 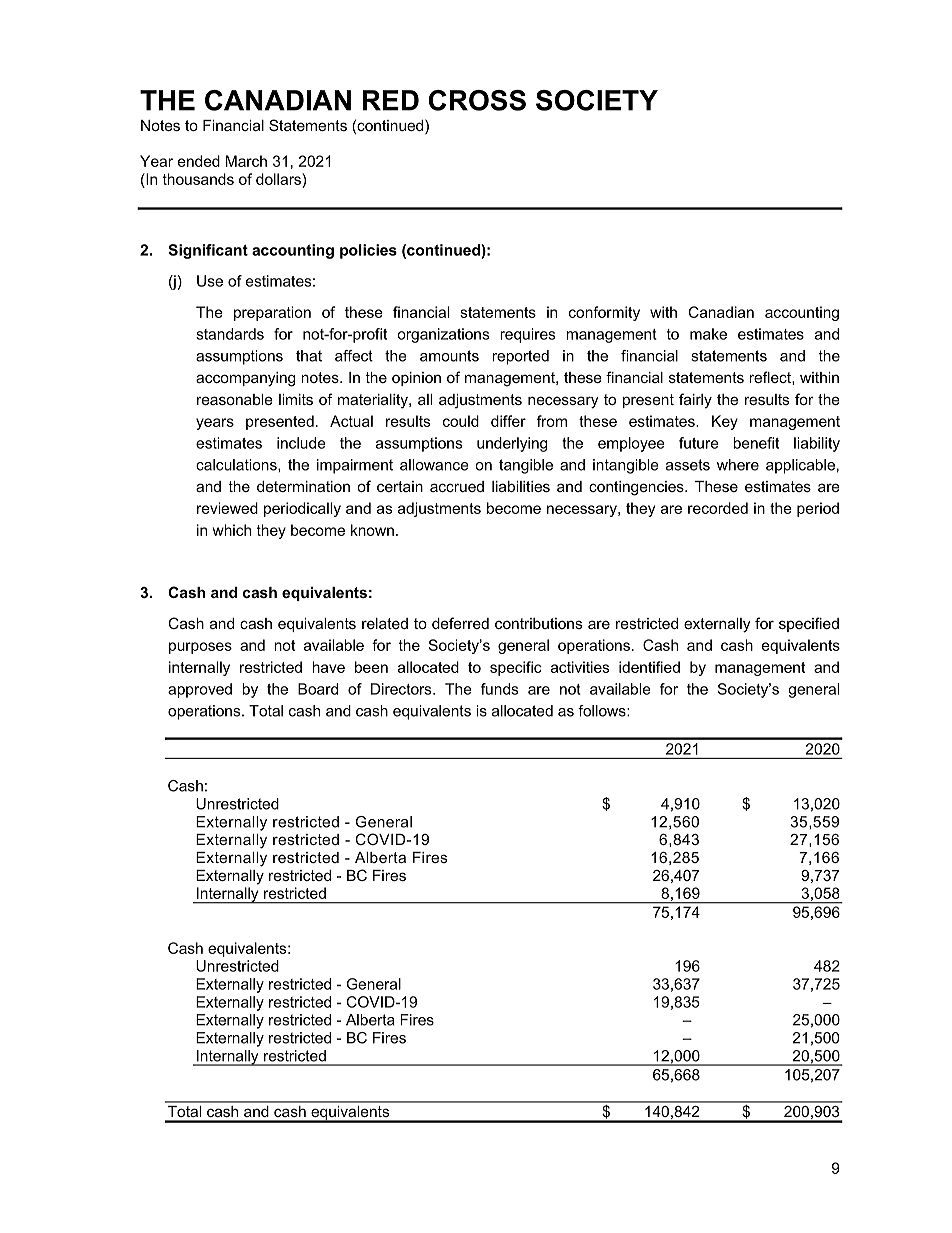 What do you see at coordinates (231, 530) in the screenshot?
I see `which` at bounding box center [231, 530].
